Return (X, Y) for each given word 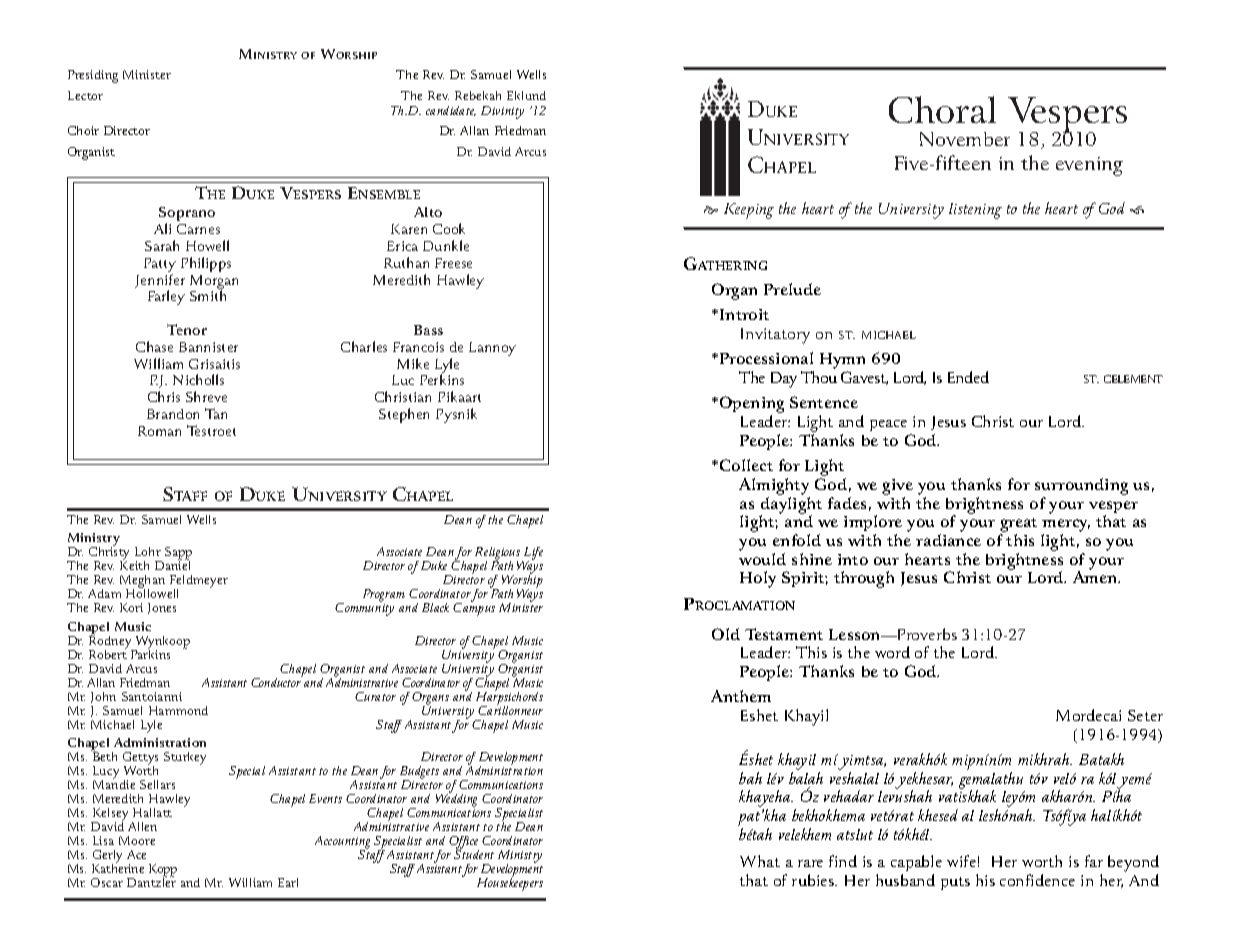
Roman (159, 431)
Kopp (163, 872)
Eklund (526, 95)
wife (961, 861)
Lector (85, 95)
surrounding (1081, 488)
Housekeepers (510, 883)
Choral (942, 109)
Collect (746, 465)
